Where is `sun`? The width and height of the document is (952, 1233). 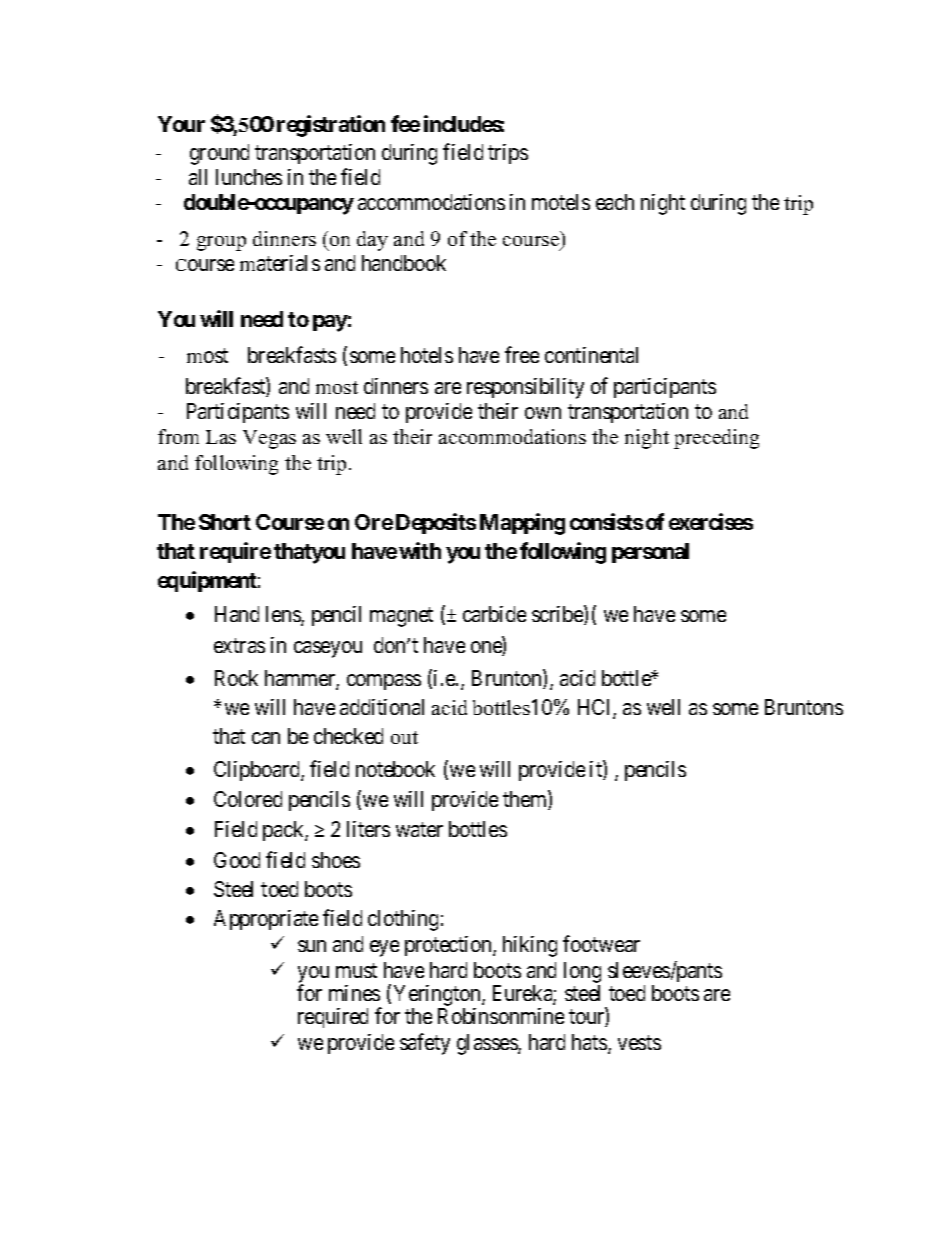 sun is located at coordinates (312, 946).
